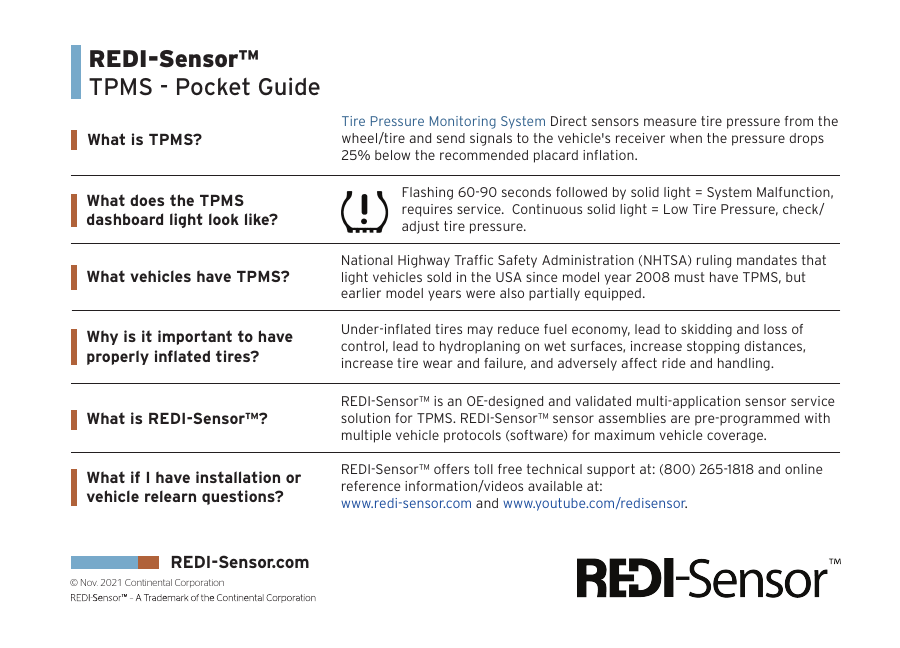  I want to click on reference, so click(371, 486).
